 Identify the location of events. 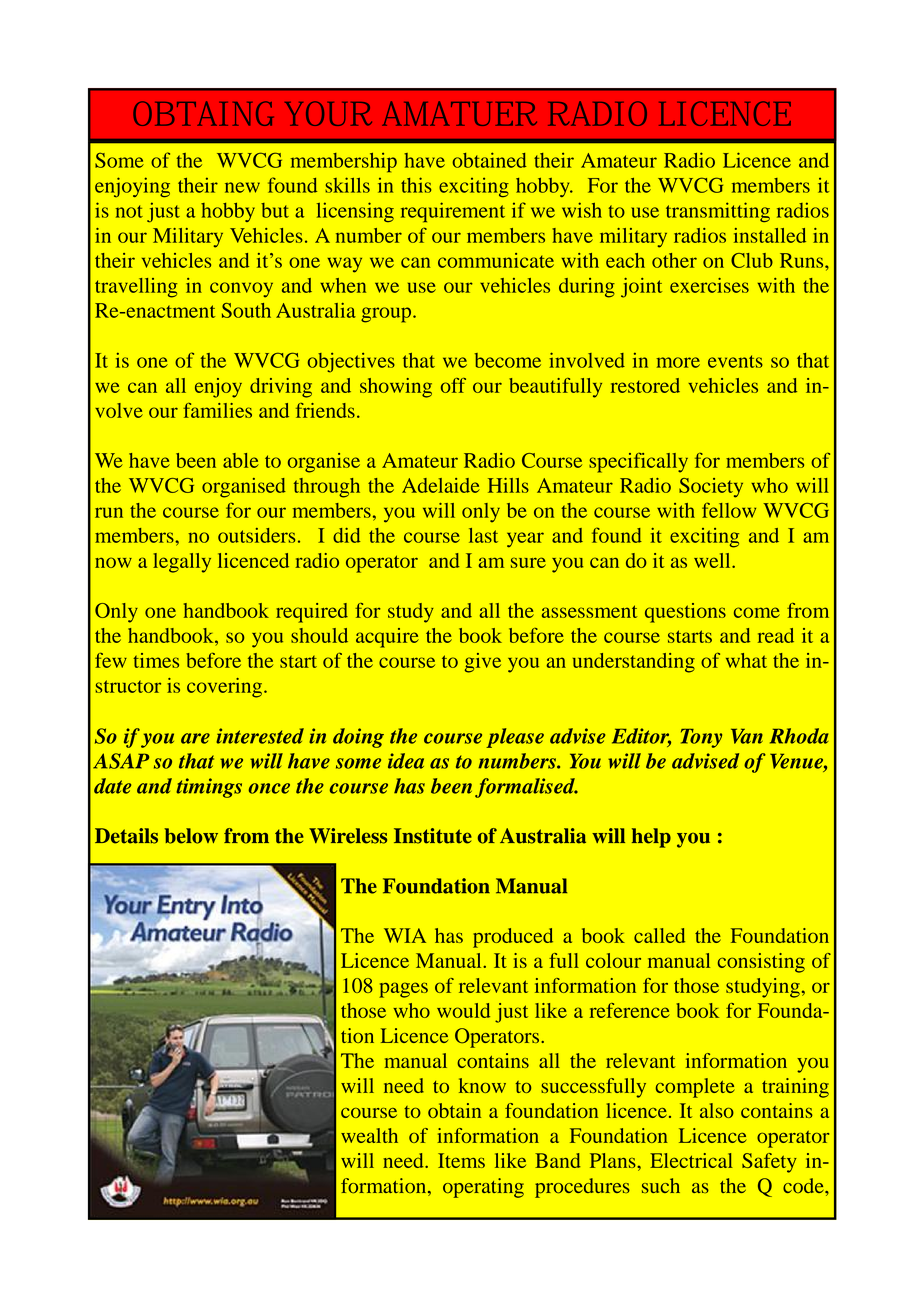
(735, 361).
